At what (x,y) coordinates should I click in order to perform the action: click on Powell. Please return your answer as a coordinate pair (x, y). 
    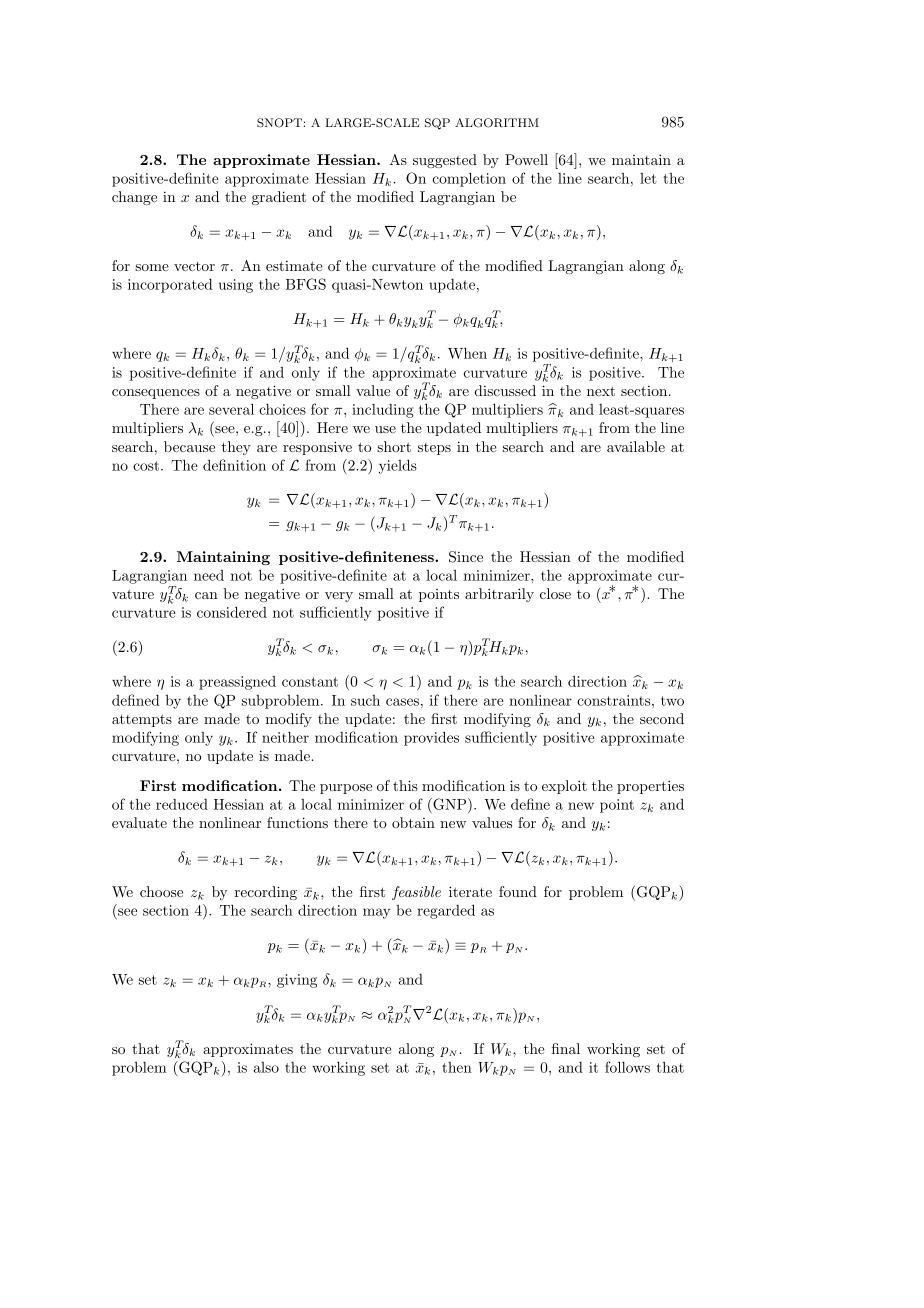
    Looking at the image, I should click on (526, 159).
